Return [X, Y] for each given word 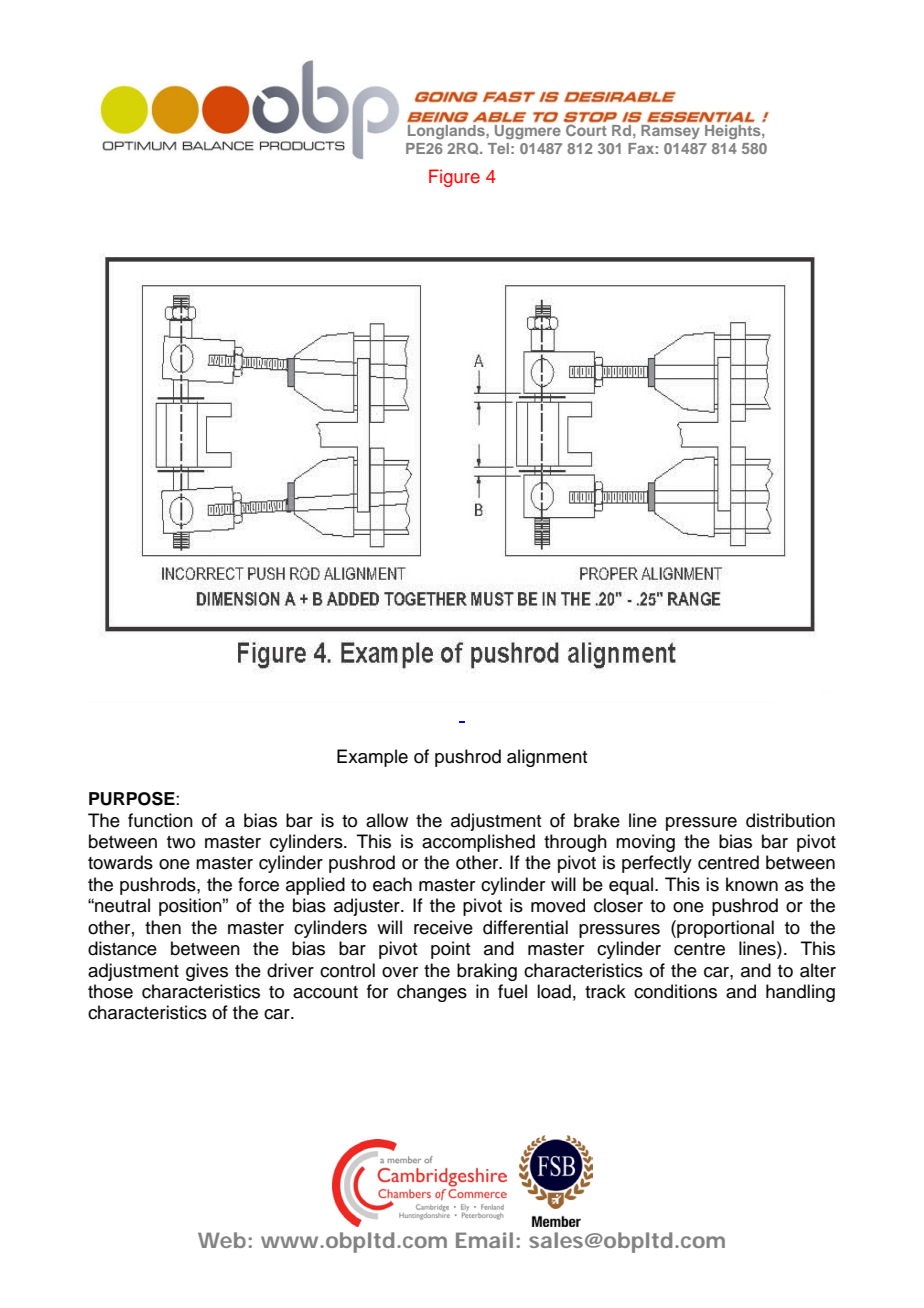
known [752, 884]
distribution [790, 820]
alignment [547, 758]
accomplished [478, 843]
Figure [454, 178]
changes [432, 993]
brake [597, 820]
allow [387, 820]
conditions [675, 991]
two [181, 842]
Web [222, 1240]
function [160, 820]
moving [645, 843]
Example [372, 758]
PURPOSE [133, 799]
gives [207, 972]
